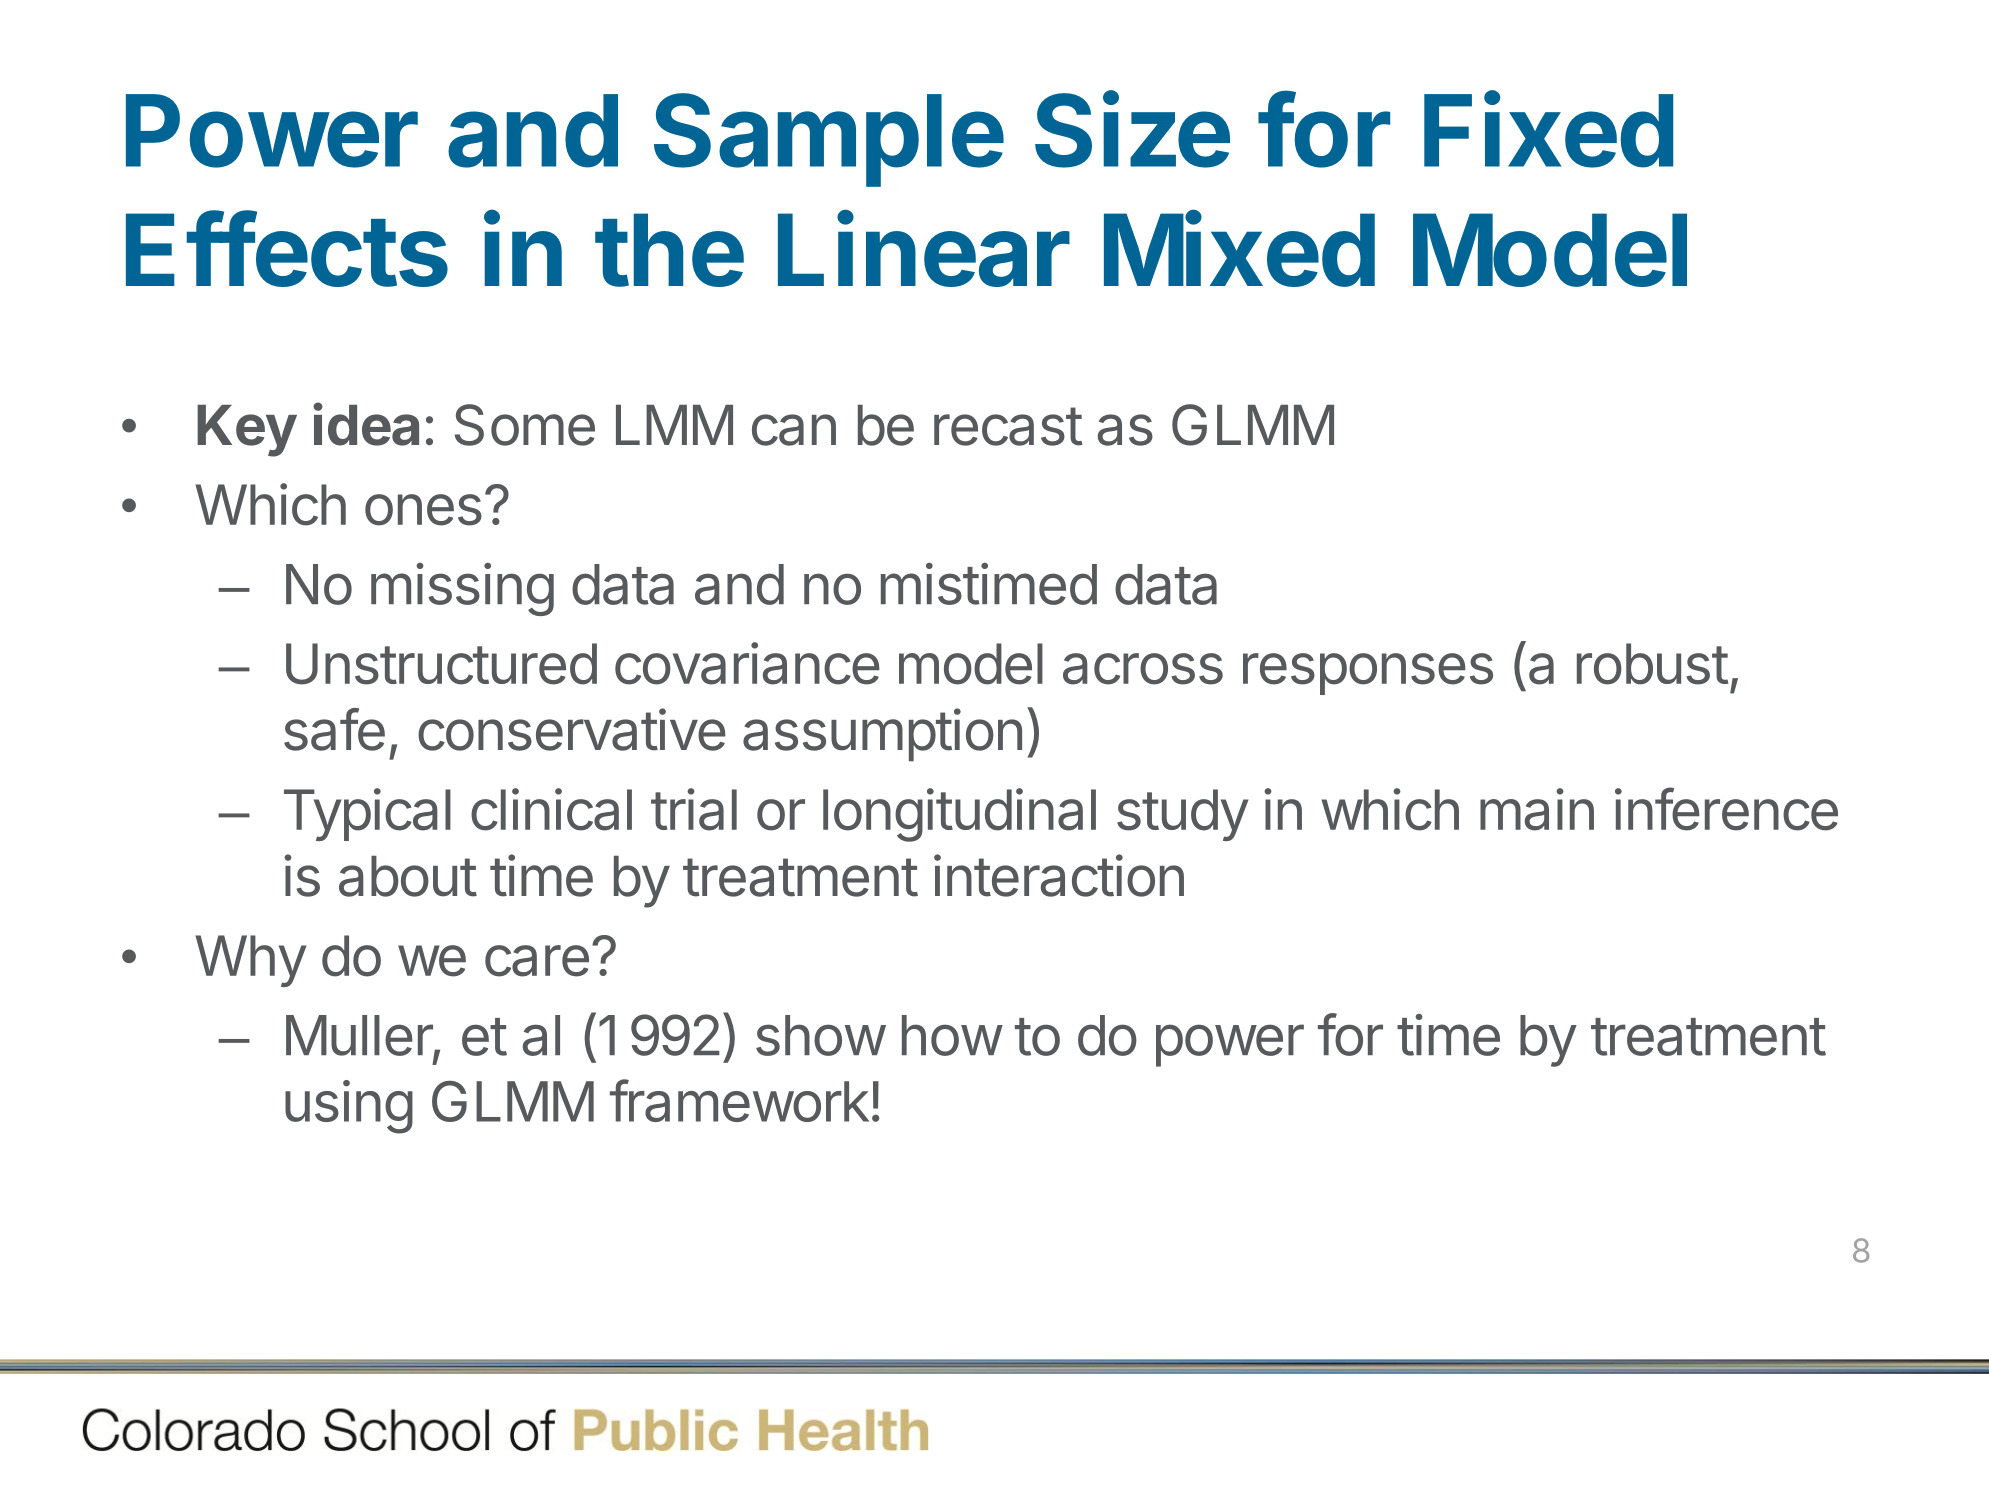 This screenshot has width=1989, height=1492. I want to click on across, so click(1143, 669).
